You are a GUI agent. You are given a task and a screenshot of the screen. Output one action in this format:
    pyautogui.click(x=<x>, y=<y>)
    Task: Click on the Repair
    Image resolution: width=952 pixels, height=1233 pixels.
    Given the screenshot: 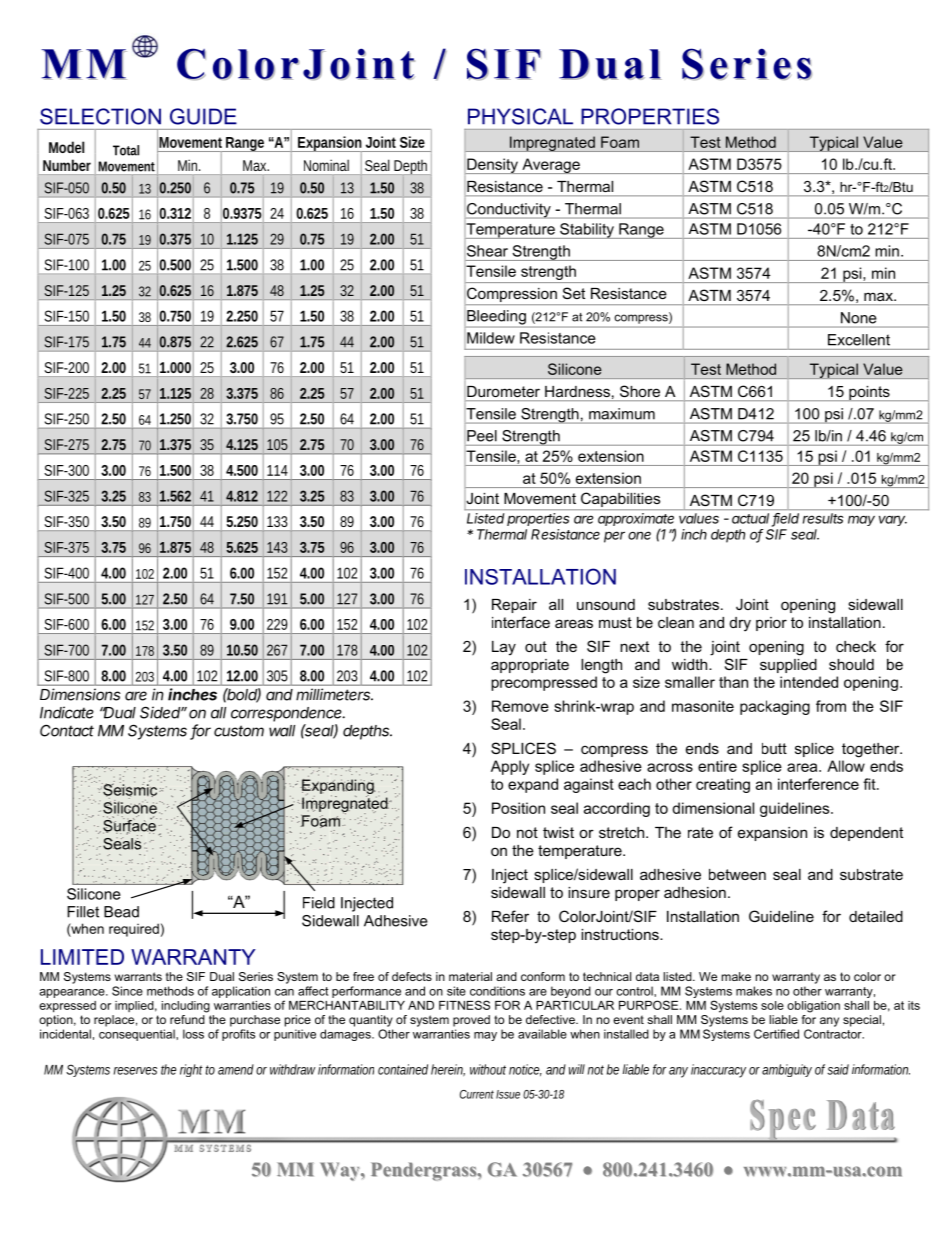 What is the action you would take?
    pyautogui.click(x=514, y=606)
